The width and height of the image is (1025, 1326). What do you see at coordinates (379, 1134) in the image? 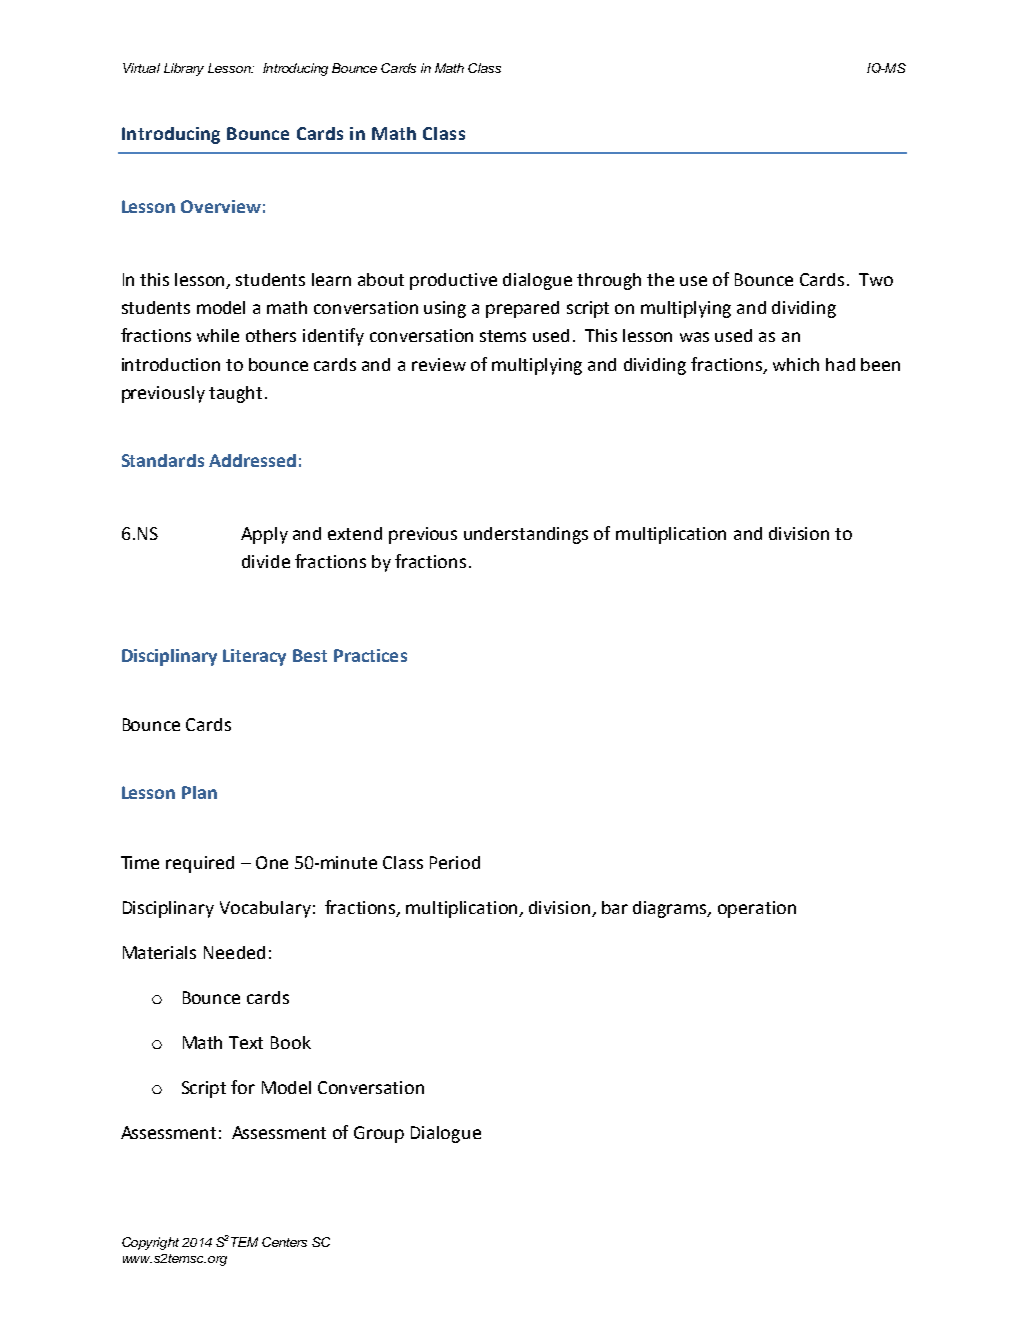
I see `Group` at bounding box center [379, 1134].
